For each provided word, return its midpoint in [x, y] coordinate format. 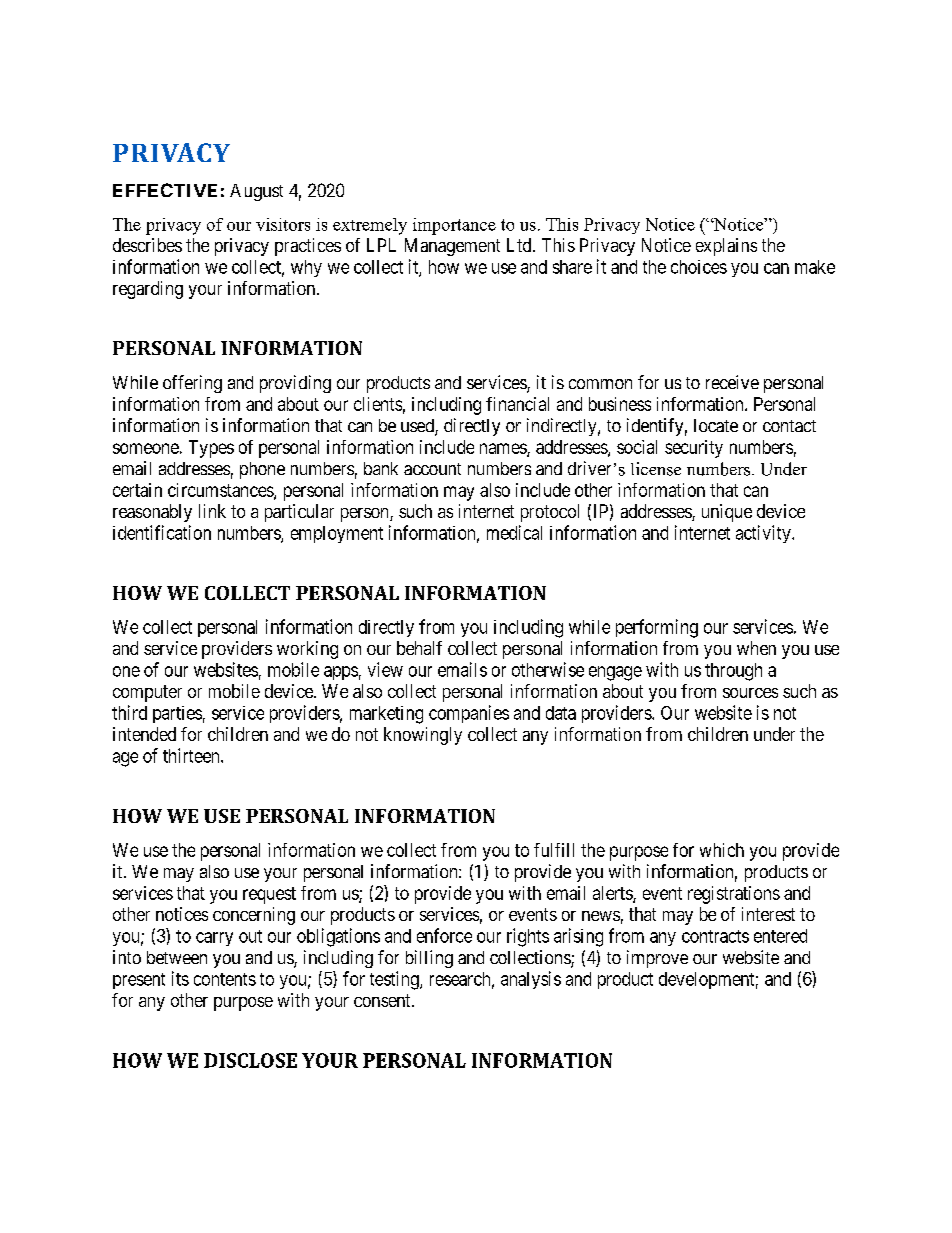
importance [454, 226]
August [256, 192]
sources [750, 693]
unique [727, 513]
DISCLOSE [250, 1060]
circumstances [221, 491]
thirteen [192, 755]
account [432, 469]
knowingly [423, 736]
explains [726, 247]
